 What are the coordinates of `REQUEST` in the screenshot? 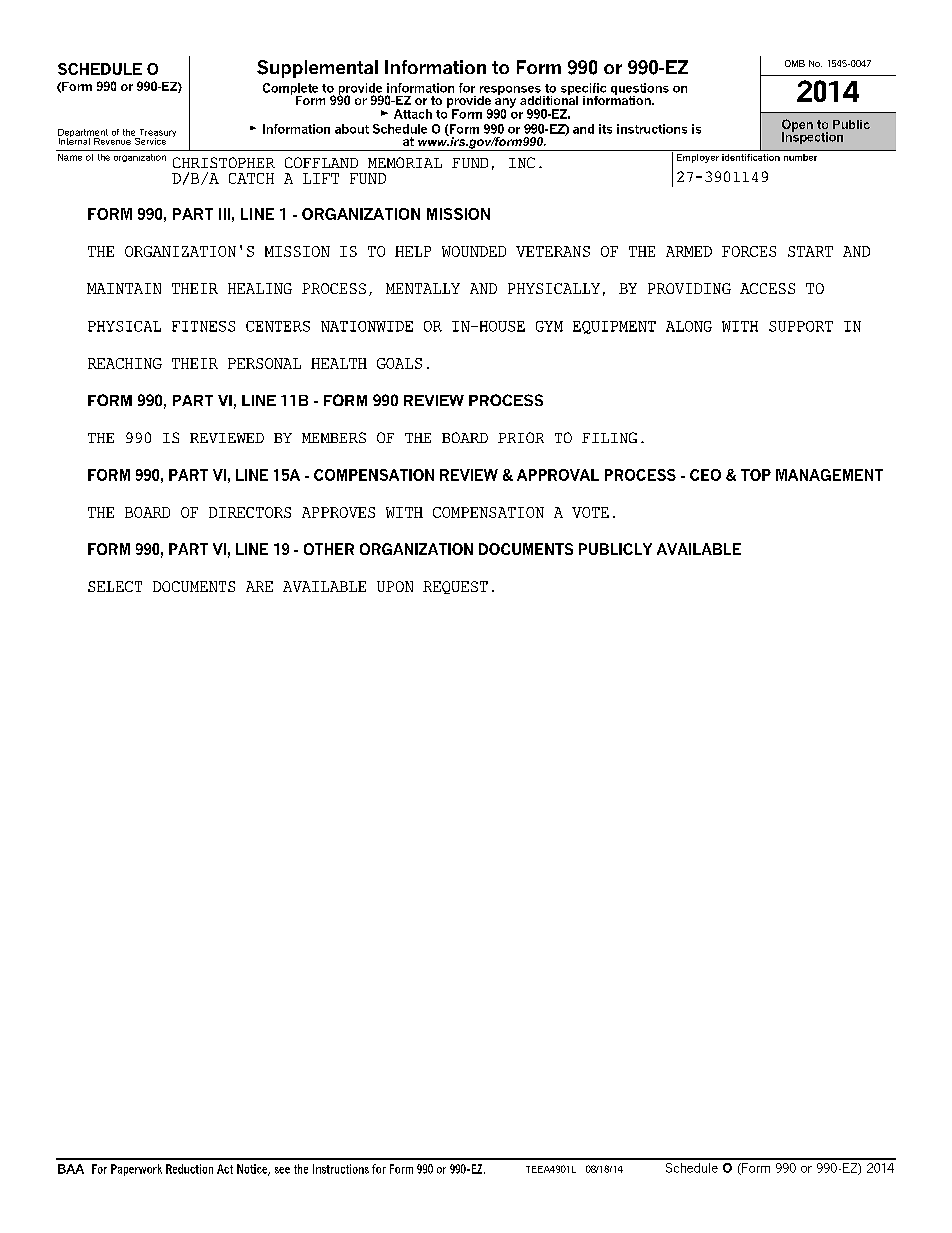 It's located at (455, 587).
